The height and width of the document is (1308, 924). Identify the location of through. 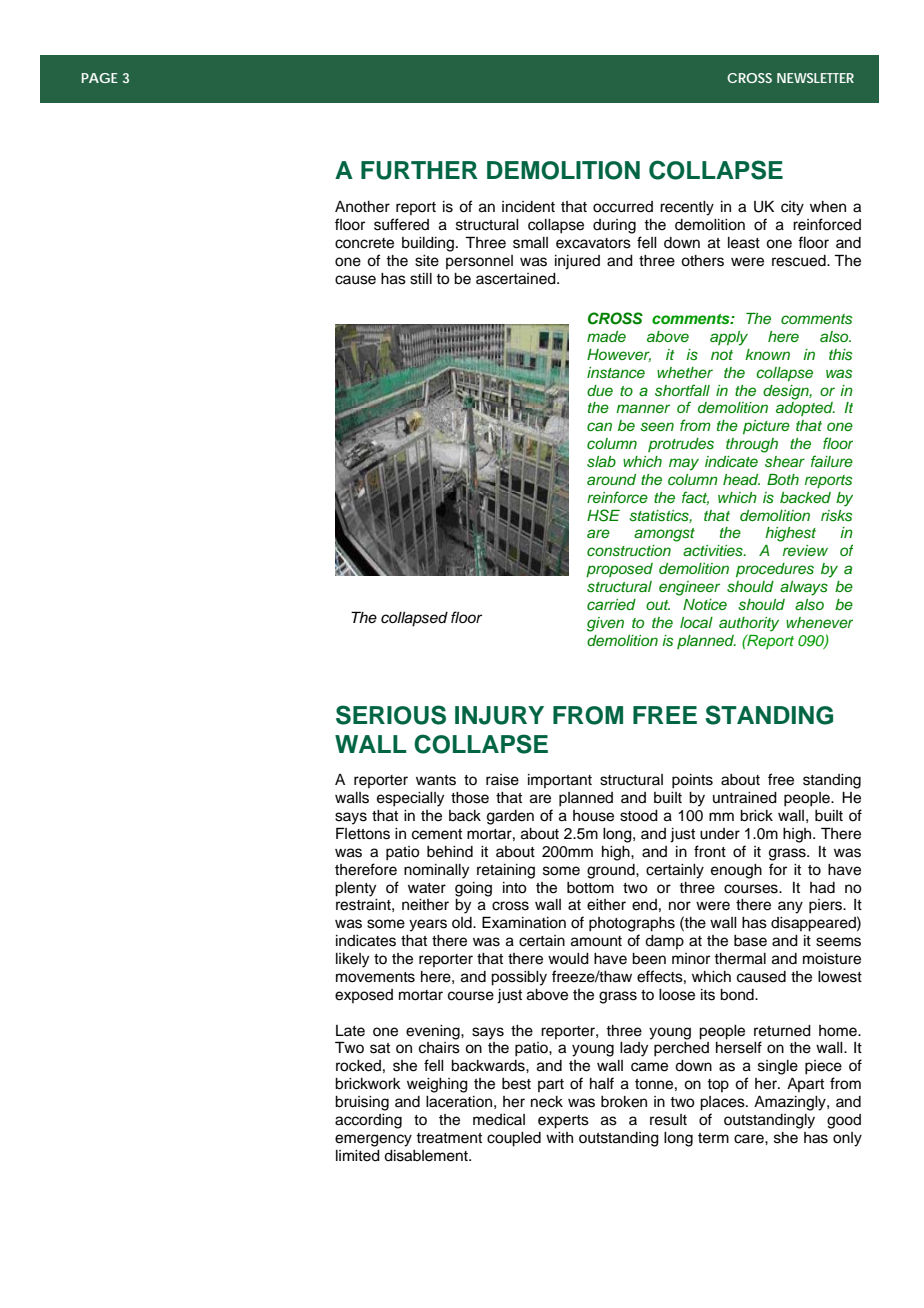
(752, 445).
